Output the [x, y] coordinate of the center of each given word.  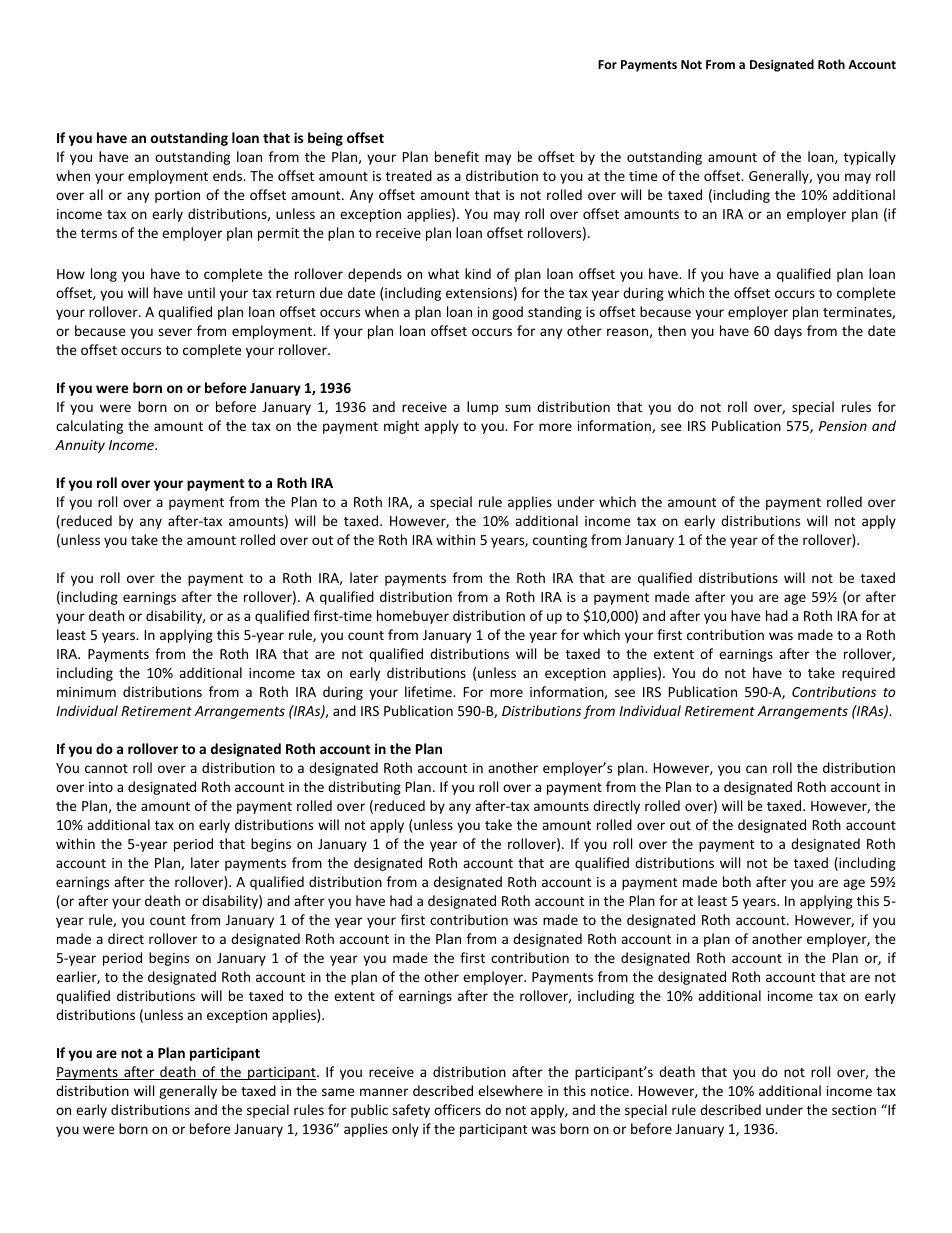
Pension [843, 426]
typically [870, 158]
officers [457, 1109]
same [338, 1092]
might [401, 427]
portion [177, 196]
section [854, 1110]
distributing [364, 788]
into [101, 787]
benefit [457, 156]
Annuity [80, 446]
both [737, 881]
